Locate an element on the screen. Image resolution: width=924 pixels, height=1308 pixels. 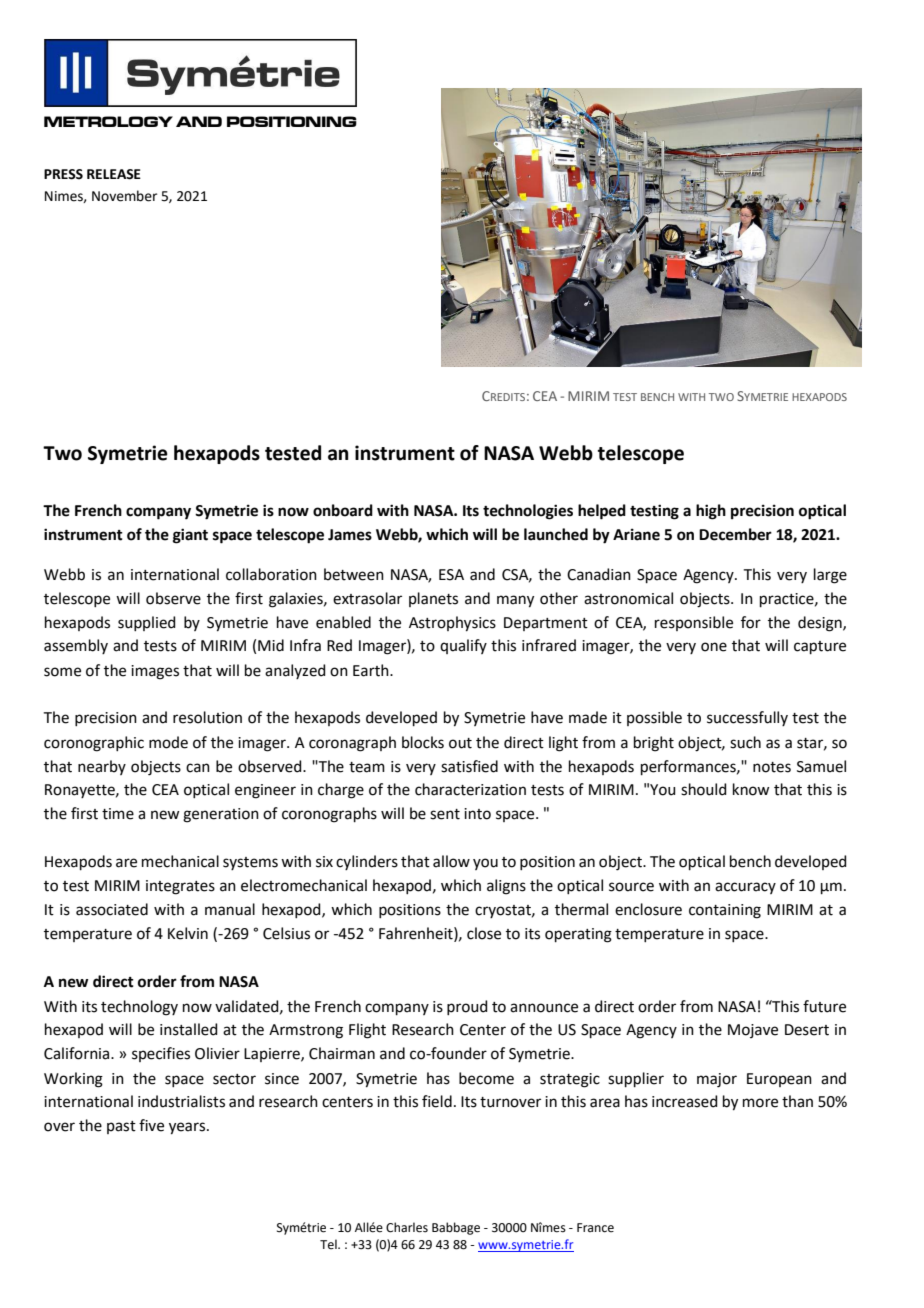
five is located at coordinates (151, 1125).
